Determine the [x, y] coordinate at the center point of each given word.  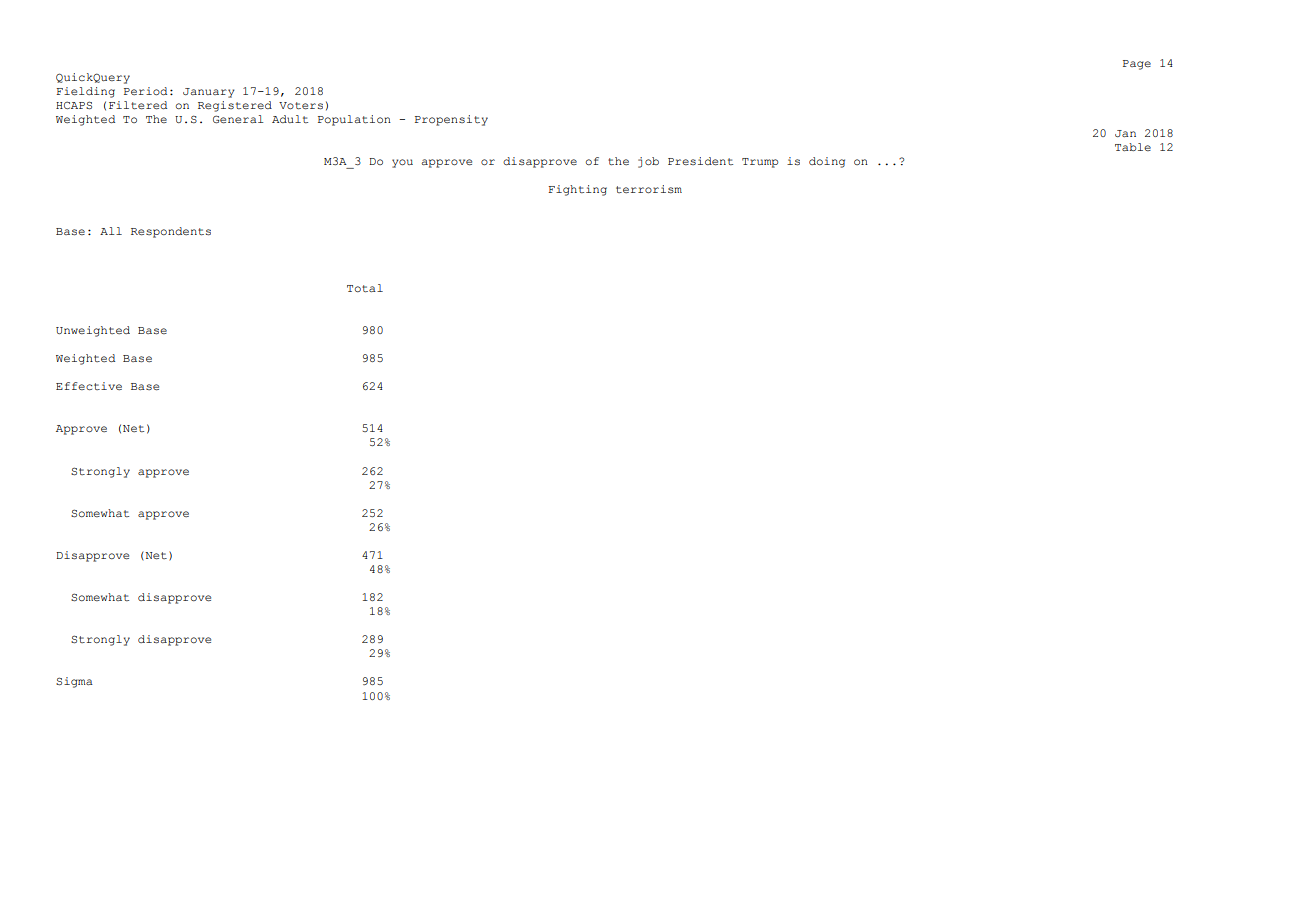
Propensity [451, 120]
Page [1137, 65]
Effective [89, 386]
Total [365, 288]
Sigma [74, 682]
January [209, 93]
